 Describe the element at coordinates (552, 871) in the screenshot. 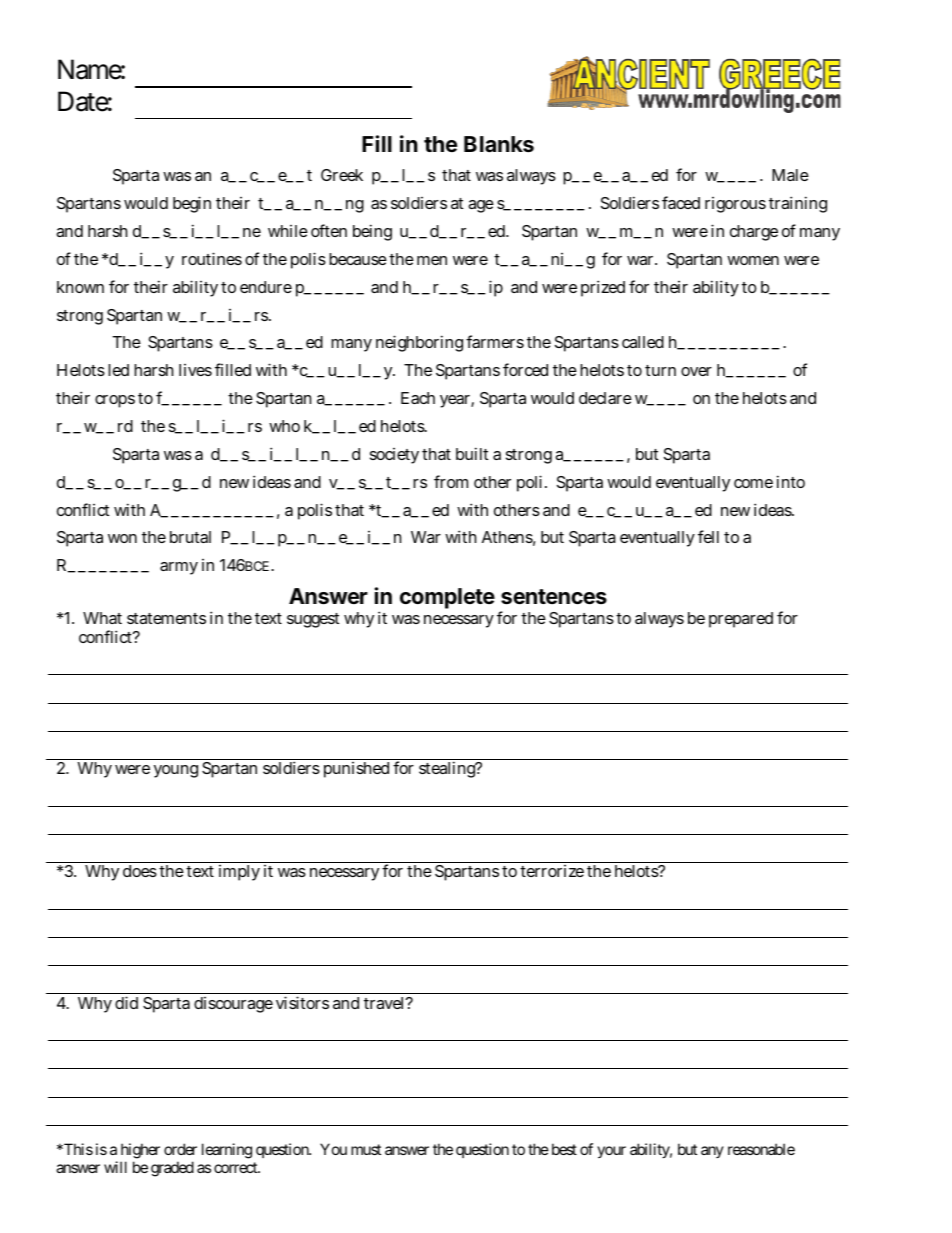

I see `terrorize` at that location.
